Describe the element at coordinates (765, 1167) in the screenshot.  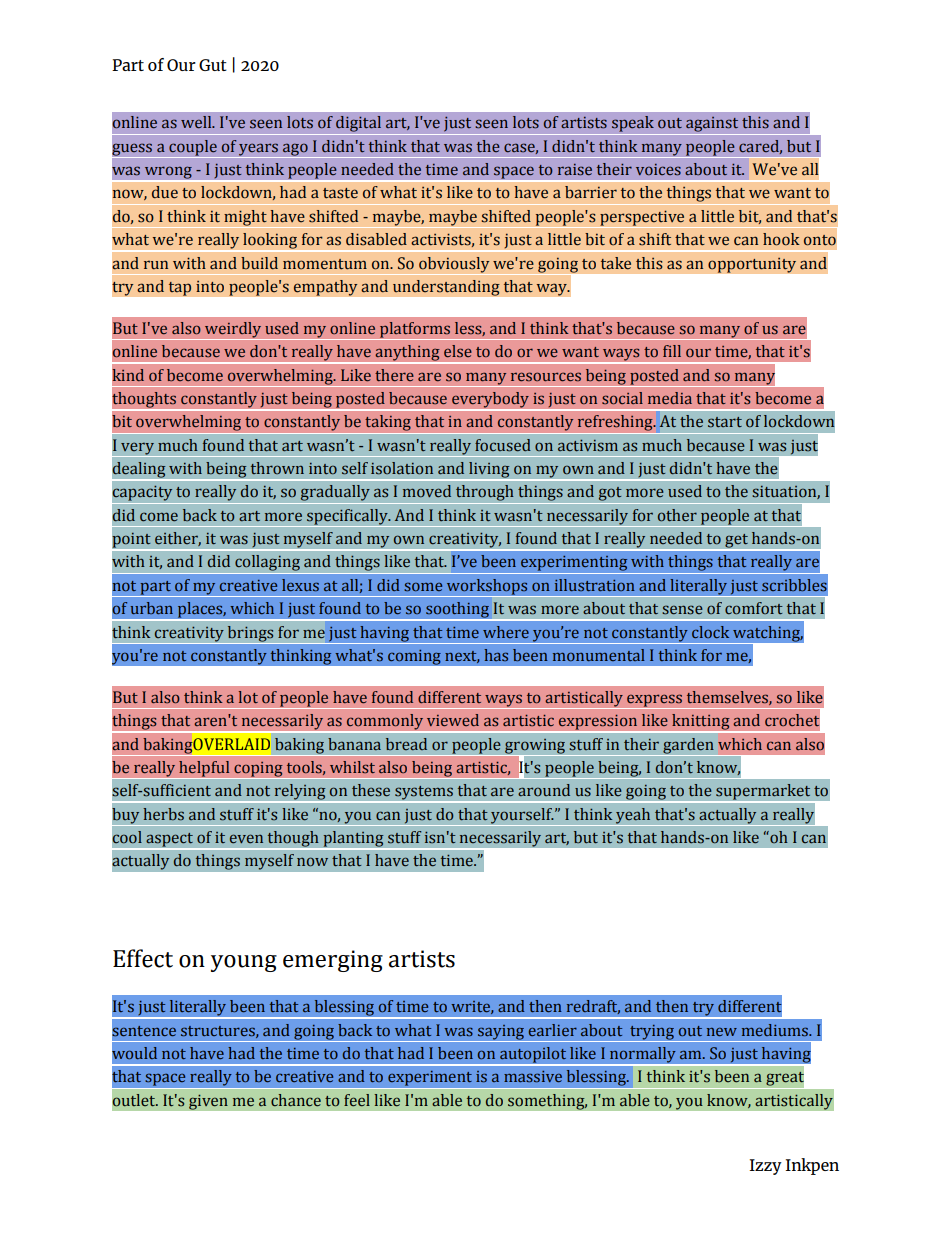
I see `Izzy` at that location.
